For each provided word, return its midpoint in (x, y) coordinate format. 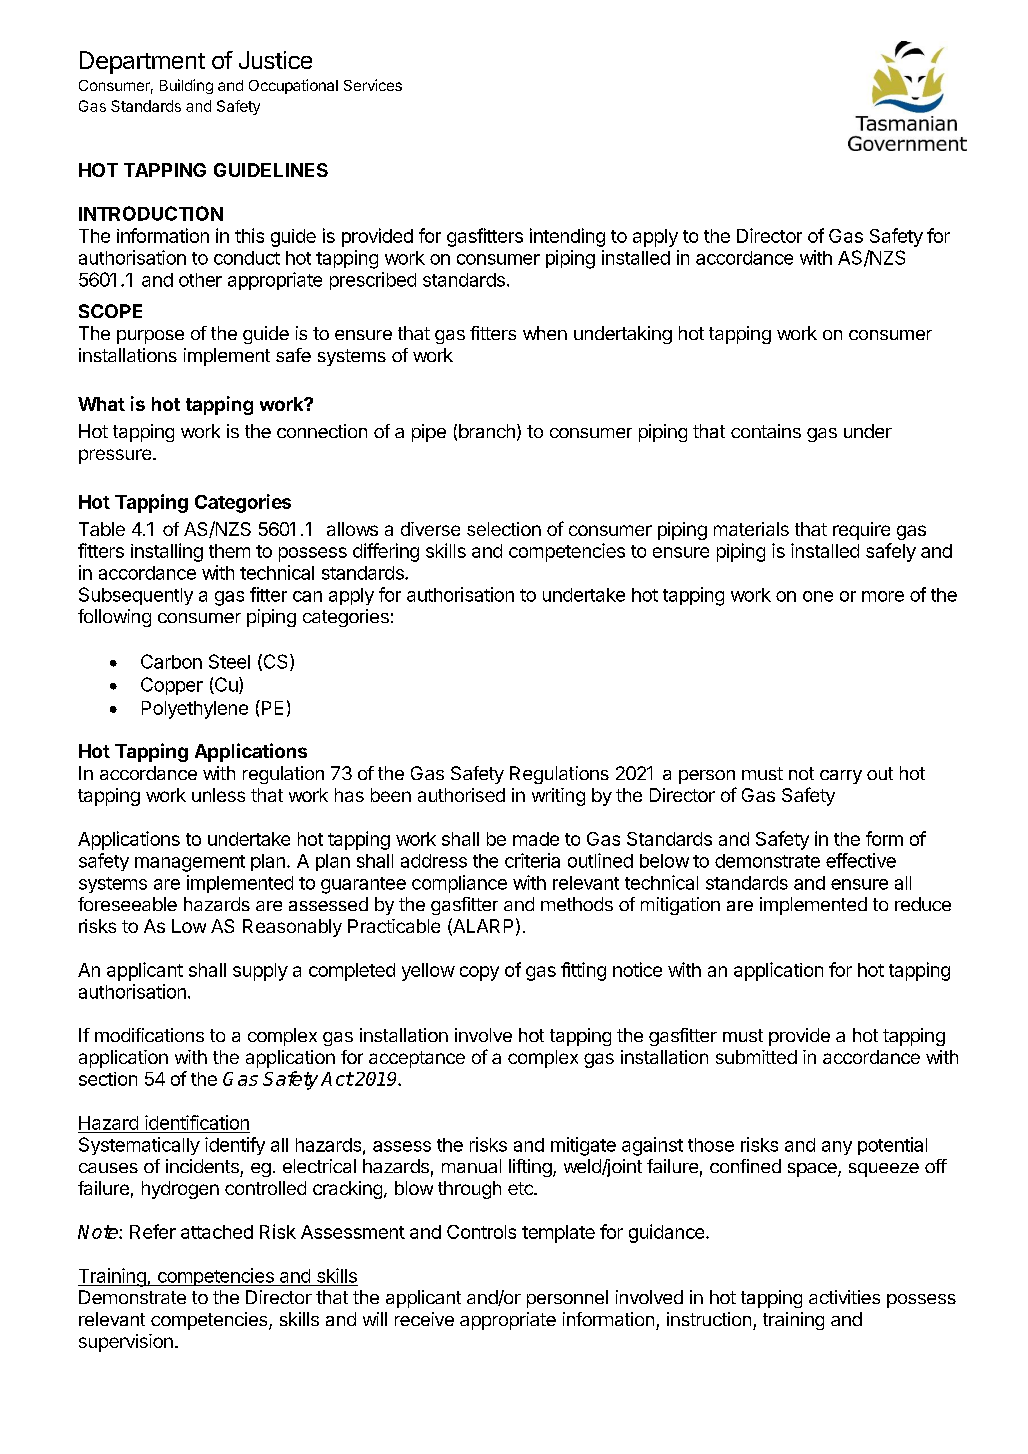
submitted (756, 1057)
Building (186, 86)
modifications (149, 1035)
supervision (126, 1343)
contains (766, 431)
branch (487, 431)
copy (479, 973)
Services (373, 85)
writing (558, 797)
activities (844, 1297)
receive (424, 1319)
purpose (150, 337)
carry (841, 777)
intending (567, 237)
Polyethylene (195, 710)
